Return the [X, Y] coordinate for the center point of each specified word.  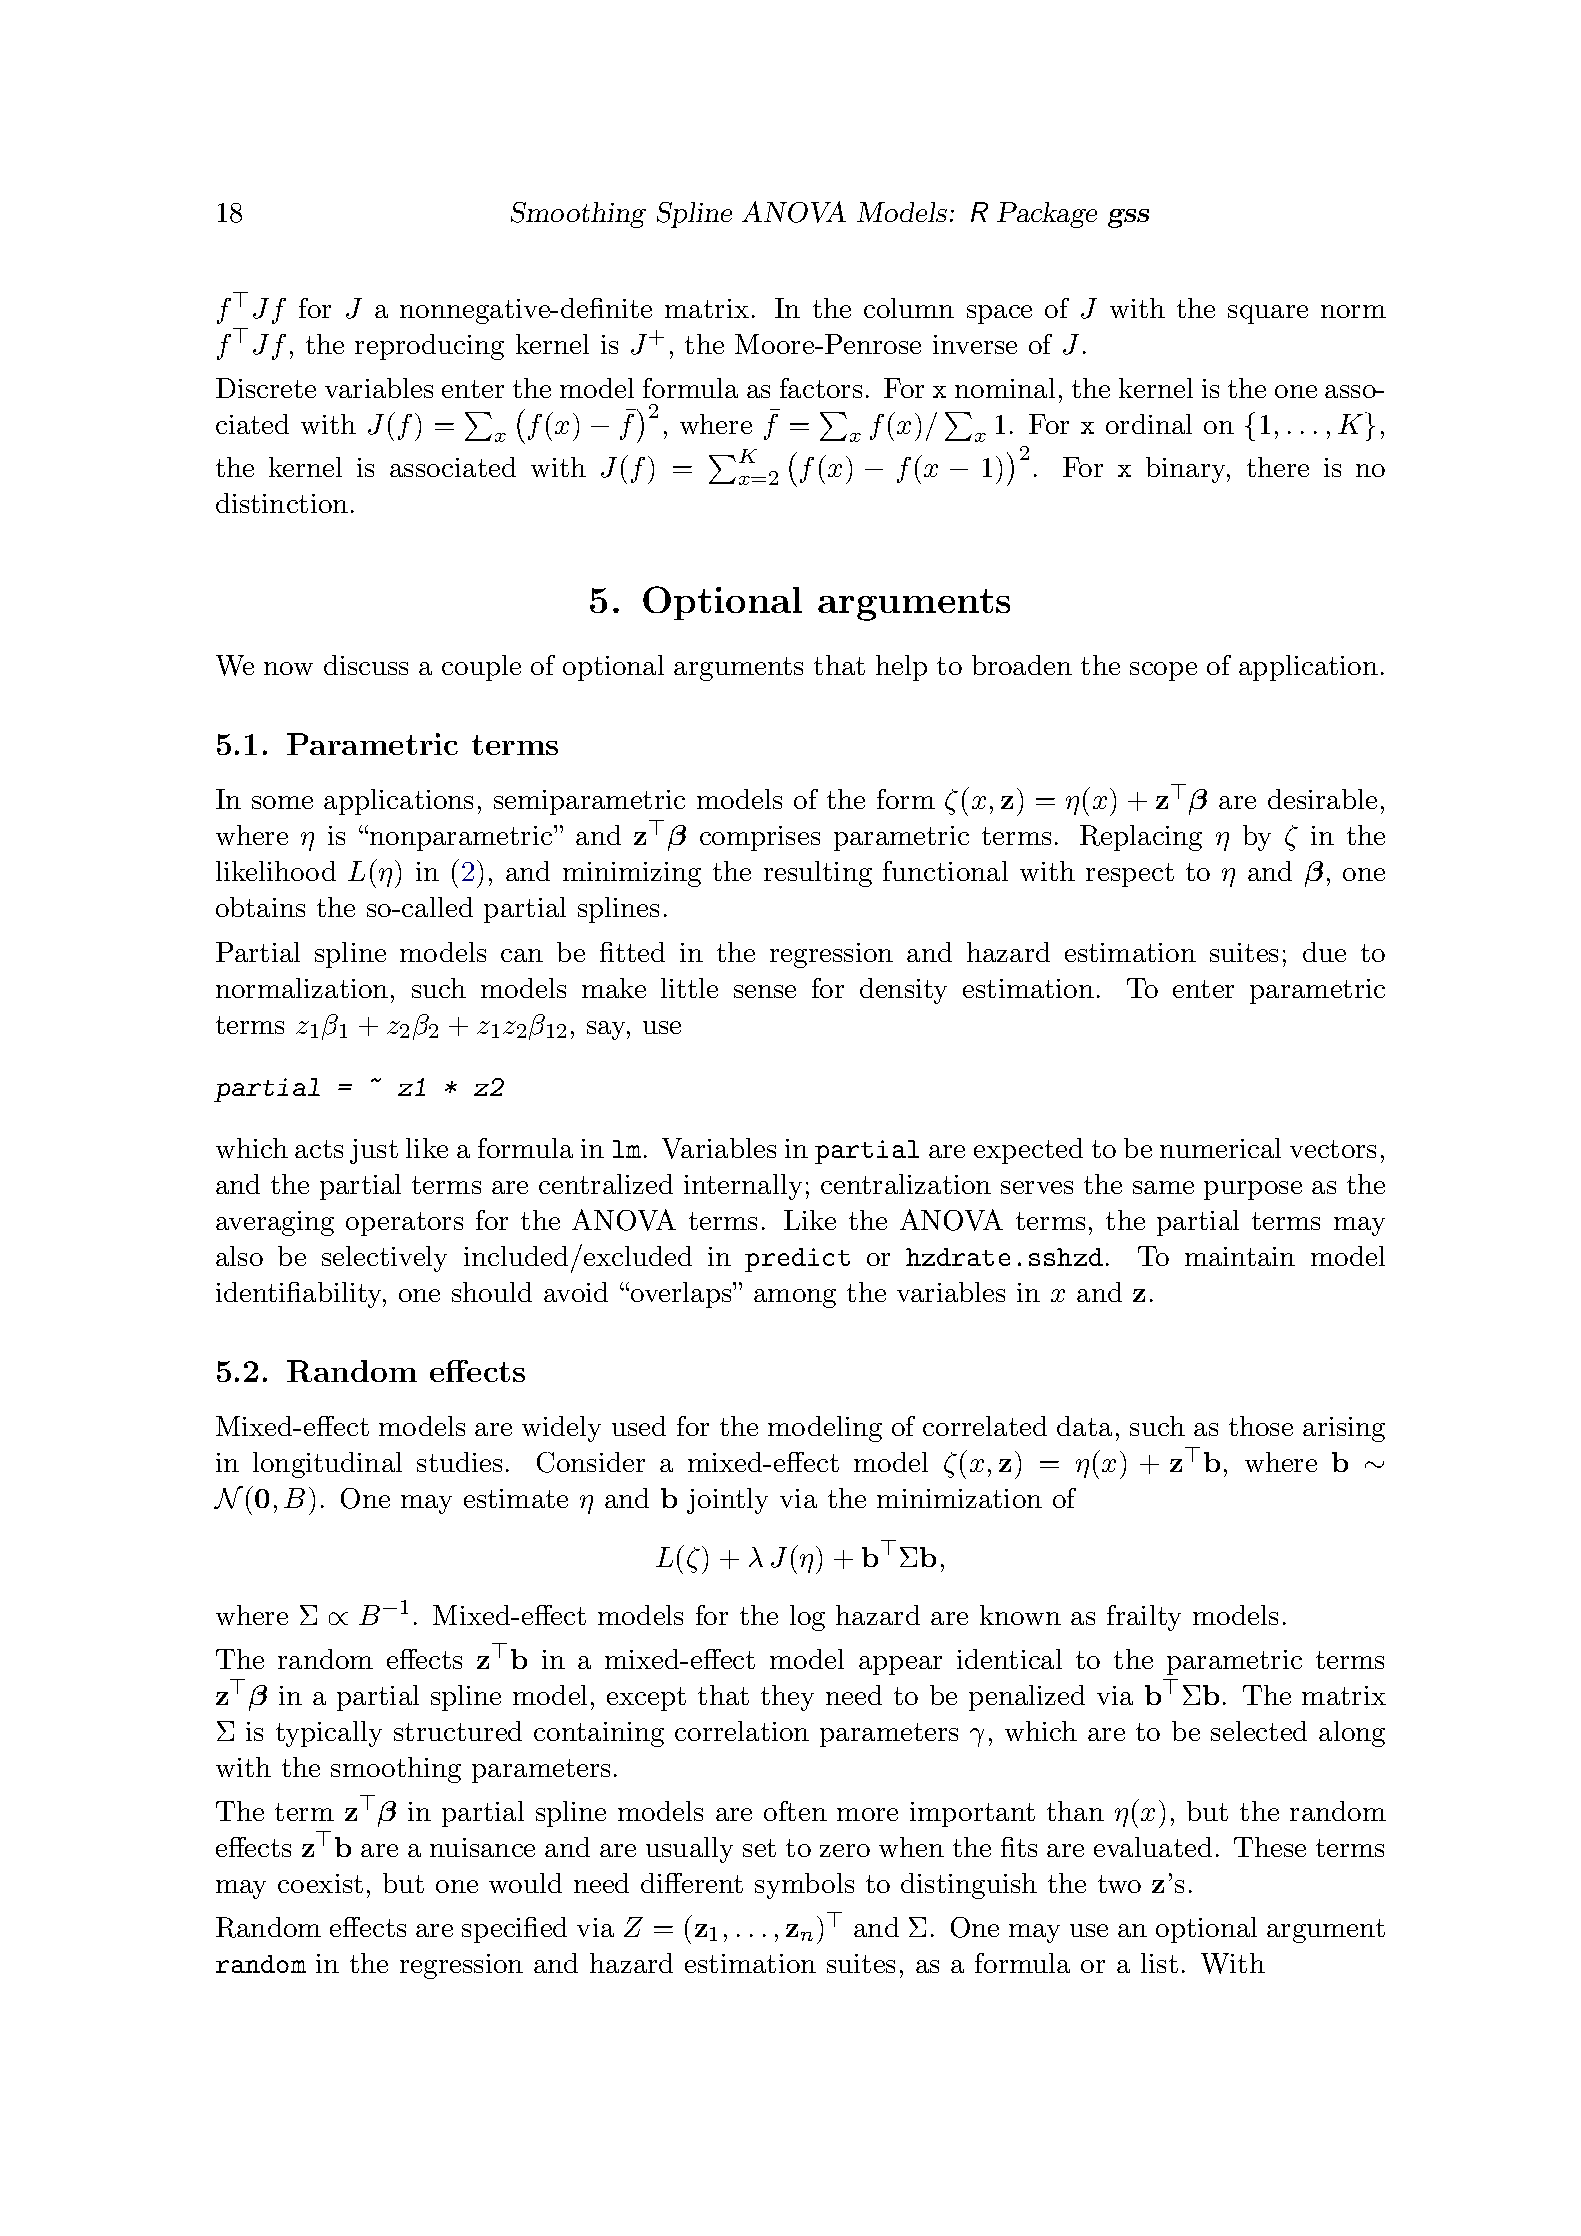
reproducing [429, 347]
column [909, 308]
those [1261, 1426]
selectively [384, 1259]
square [1268, 314]
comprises [760, 838]
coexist [320, 1883]
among [795, 1298]
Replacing [1141, 838]
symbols [804, 1886]
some [282, 802]
